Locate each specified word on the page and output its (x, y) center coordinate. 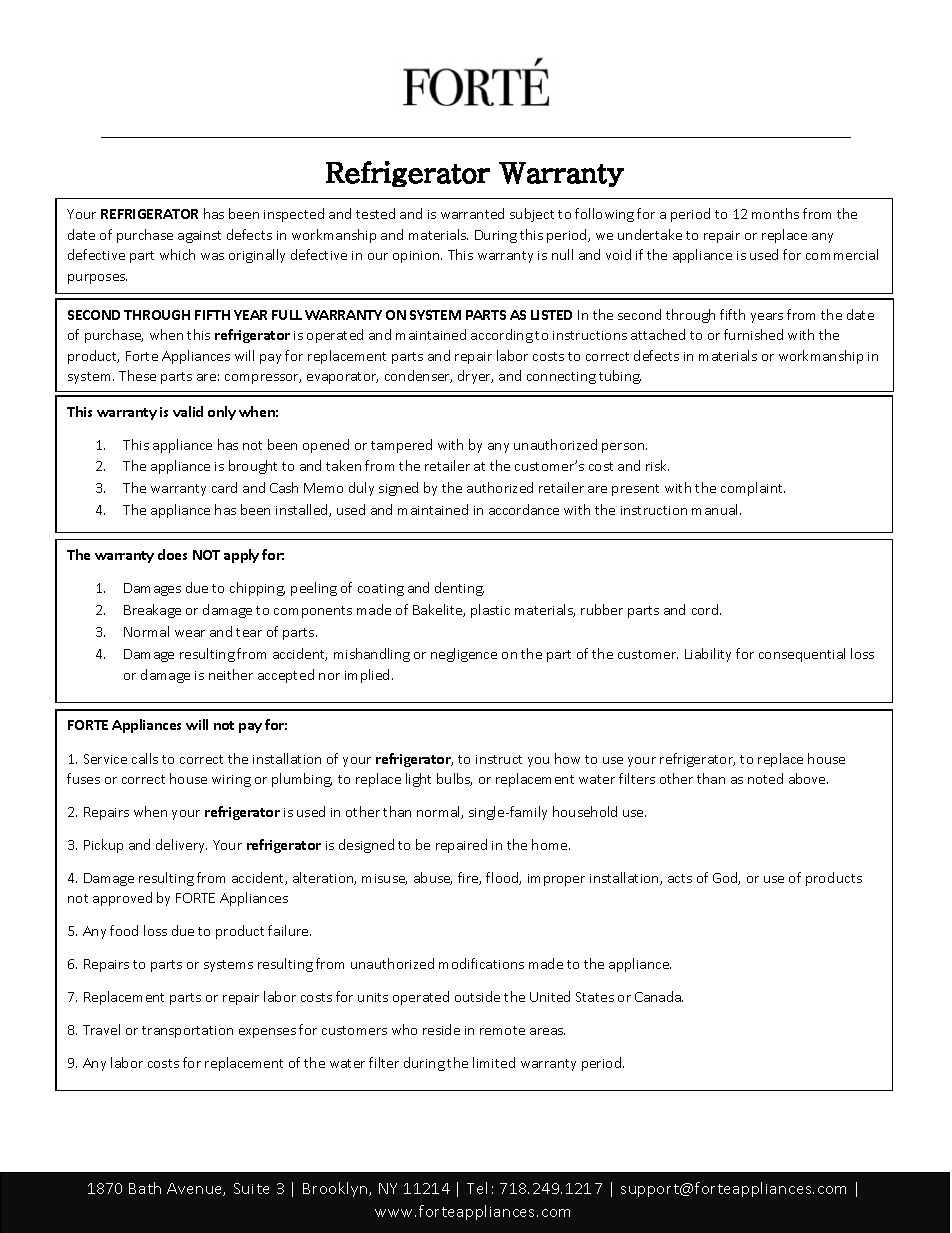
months (775, 213)
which (177, 254)
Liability (708, 655)
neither (231, 674)
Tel (477, 1188)
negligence (464, 655)
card (224, 487)
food (124, 930)
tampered (401, 446)
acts (680, 878)
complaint (753, 489)
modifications (481, 963)
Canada (659, 996)
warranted (472, 213)
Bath (145, 1188)
